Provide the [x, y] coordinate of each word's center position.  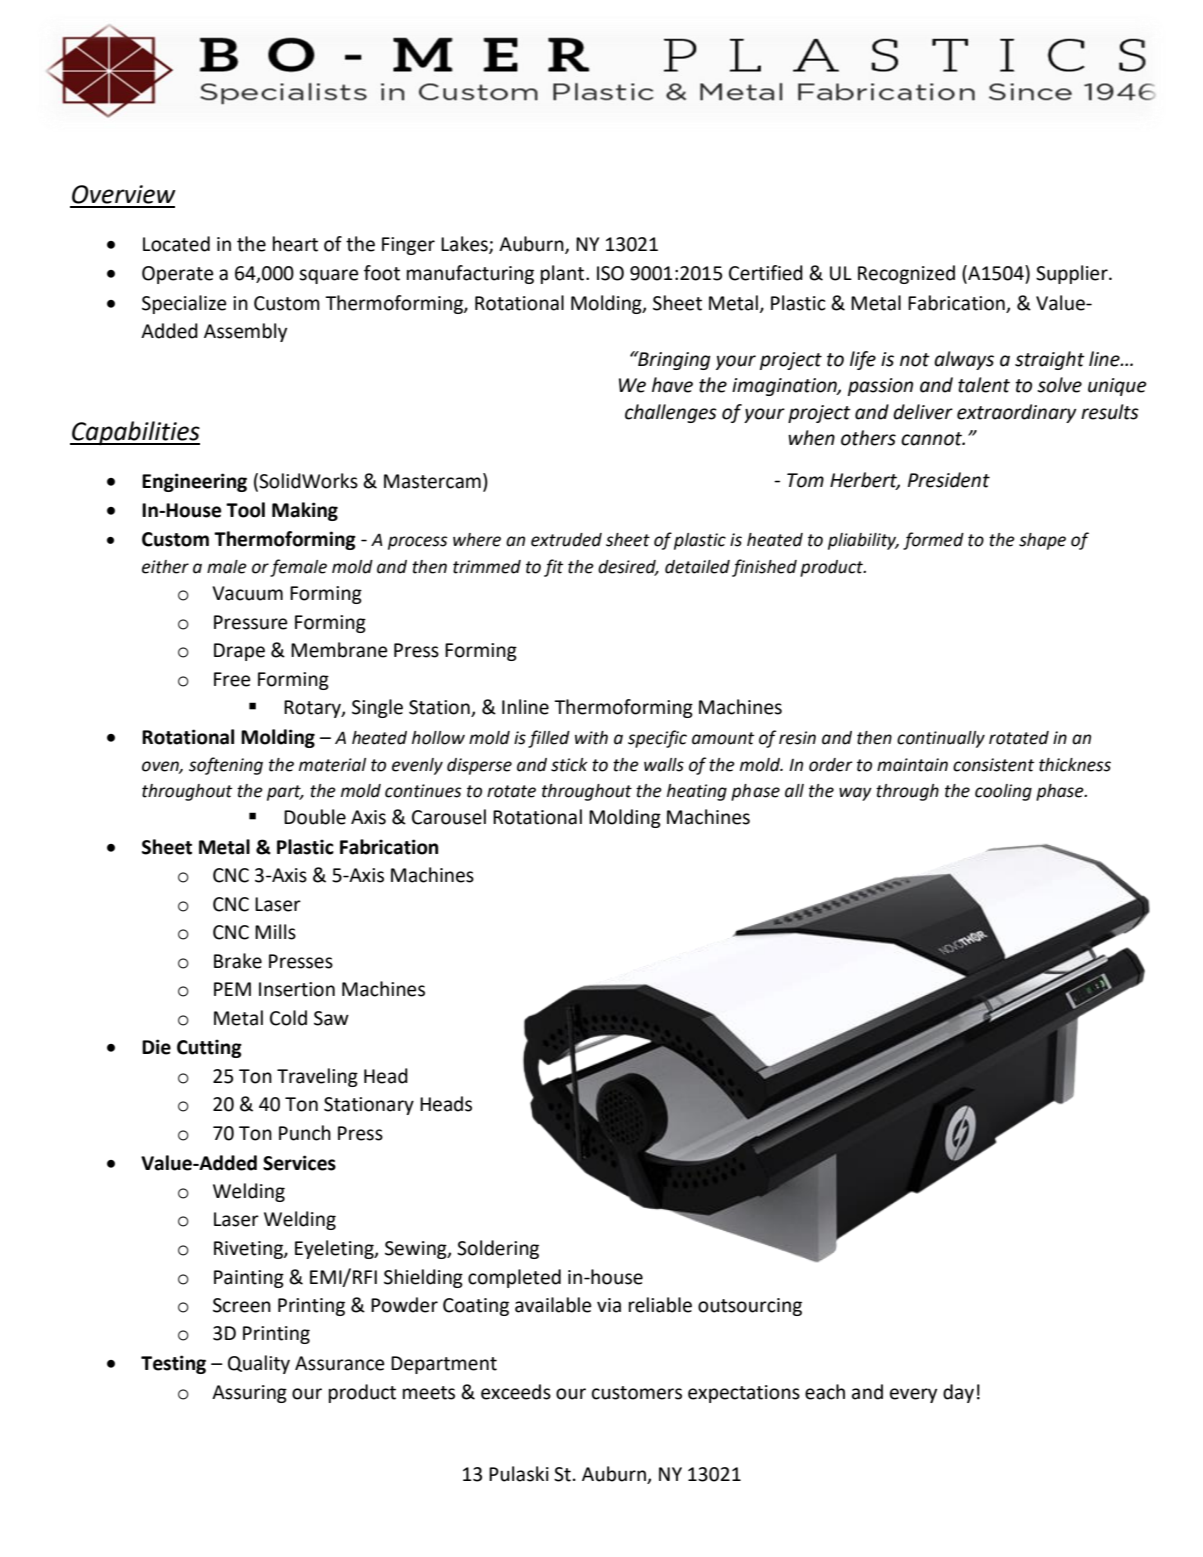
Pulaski [519, 1474]
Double [315, 817]
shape [1042, 541]
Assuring [249, 1394]
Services [299, 1163]
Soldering [498, 1249]
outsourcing [750, 1307]
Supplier [1073, 274]
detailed [697, 567]
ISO [610, 273]
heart [295, 244]
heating [697, 792]
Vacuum [247, 593]
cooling [1003, 792]
